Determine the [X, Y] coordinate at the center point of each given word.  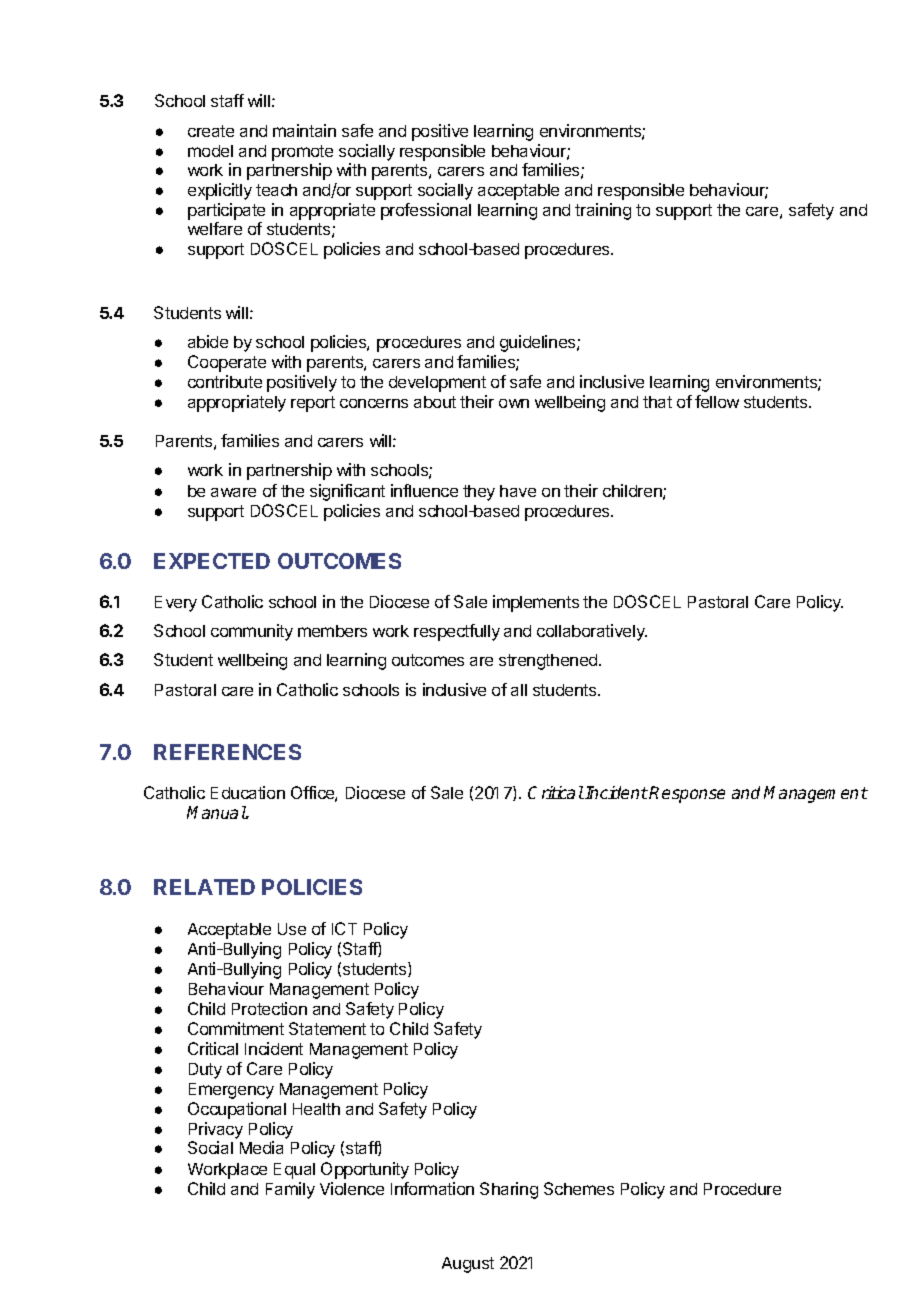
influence [424, 490]
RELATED [204, 887]
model [210, 151]
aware [233, 492]
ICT [344, 928]
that [657, 402]
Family [290, 1190]
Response [687, 794]
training [603, 211]
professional [426, 211]
